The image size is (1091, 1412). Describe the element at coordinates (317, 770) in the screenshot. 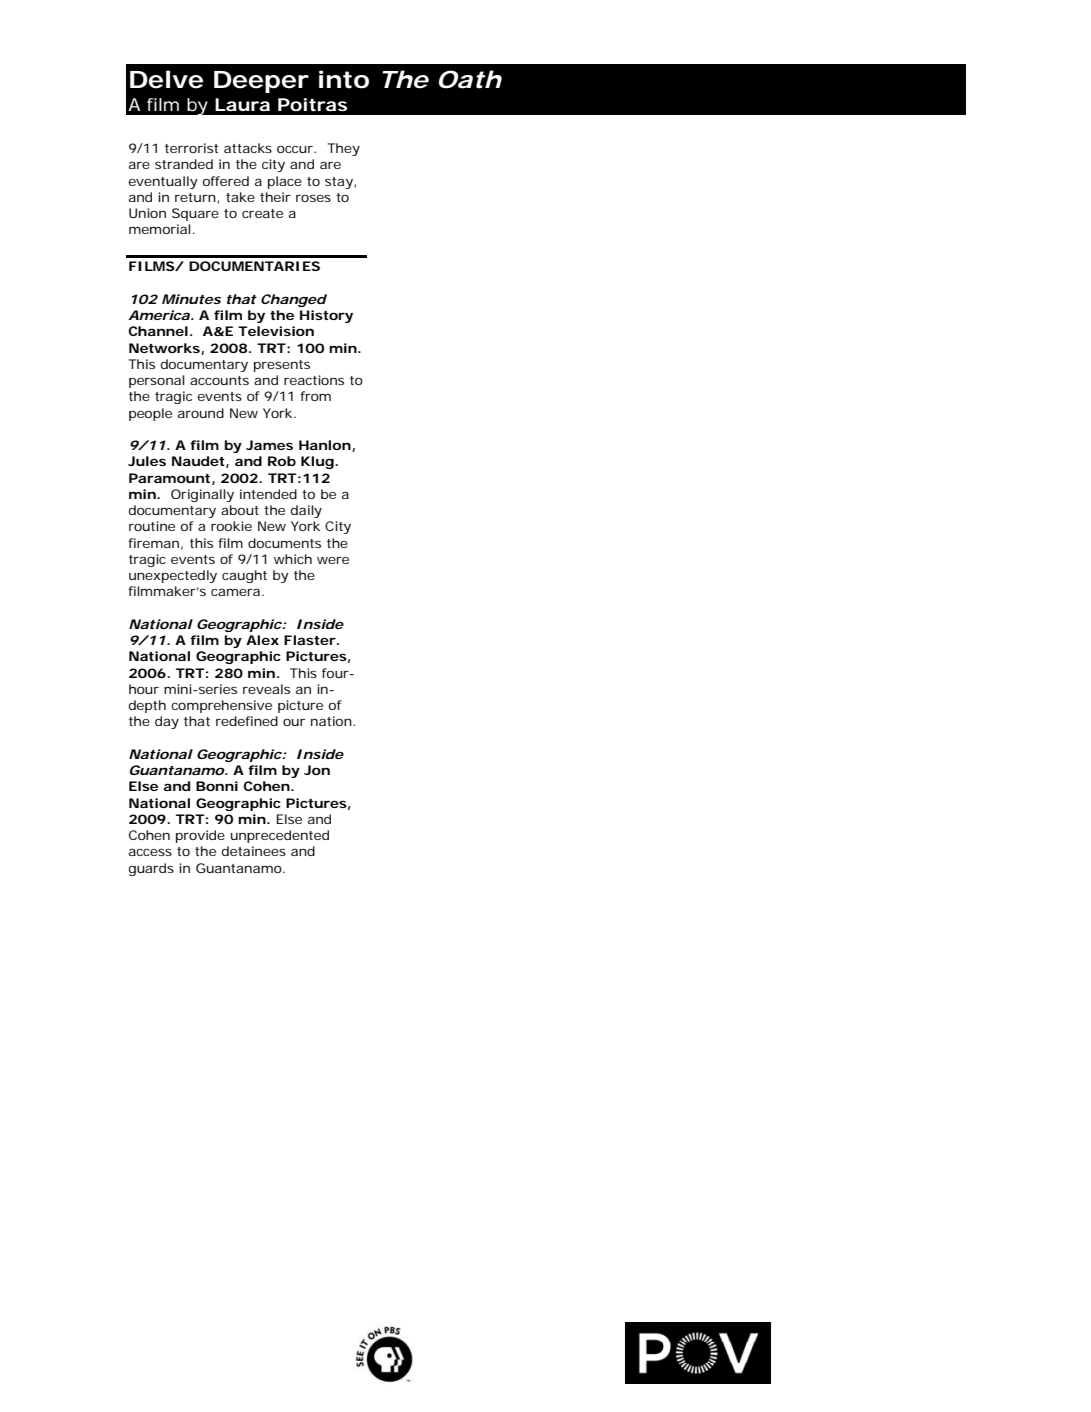

I see `Jon` at that location.
